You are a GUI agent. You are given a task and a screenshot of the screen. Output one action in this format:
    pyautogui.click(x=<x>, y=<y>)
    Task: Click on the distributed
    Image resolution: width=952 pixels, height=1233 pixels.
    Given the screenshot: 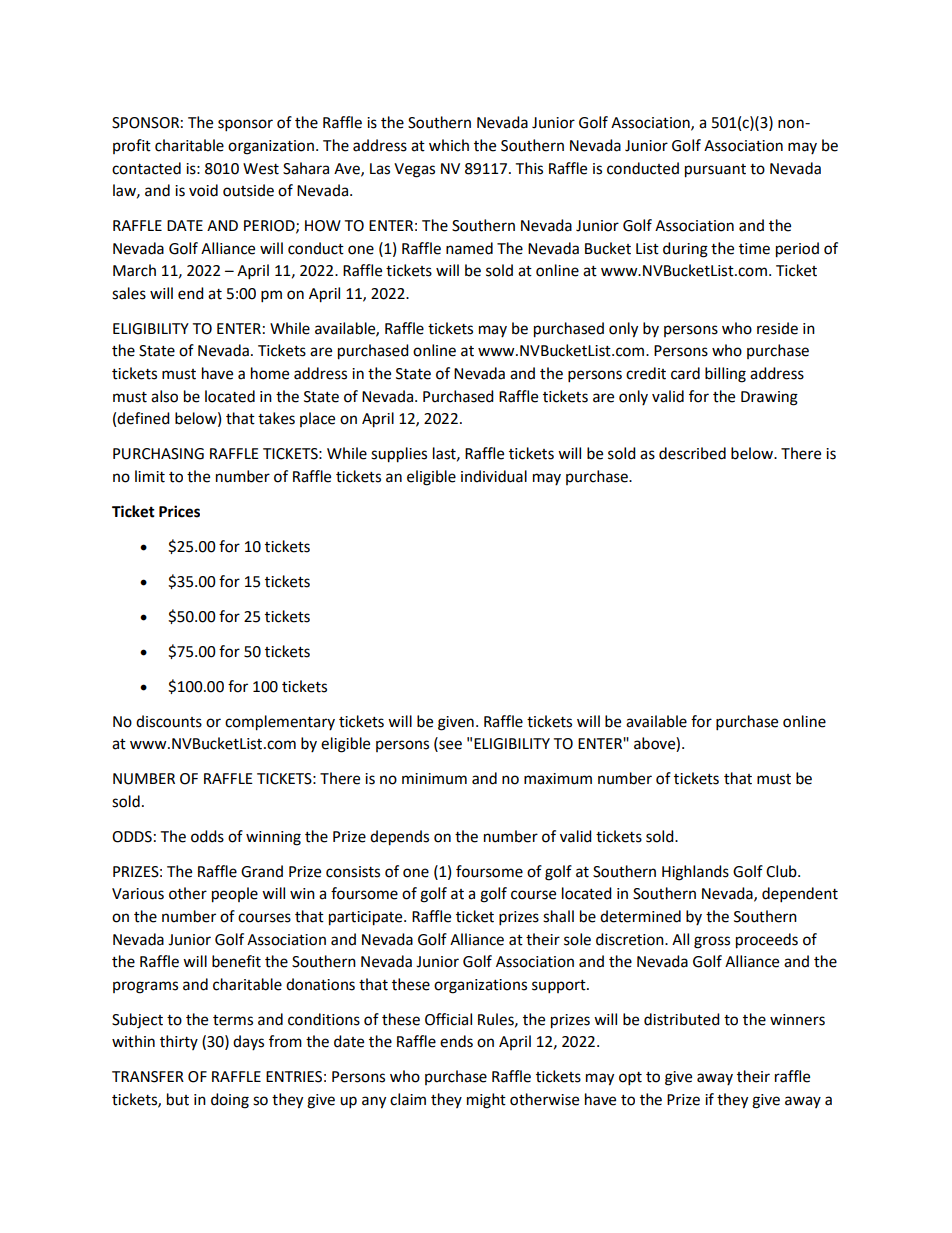 What is the action you would take?
    pyautogui.click(x=682, y=1019)
